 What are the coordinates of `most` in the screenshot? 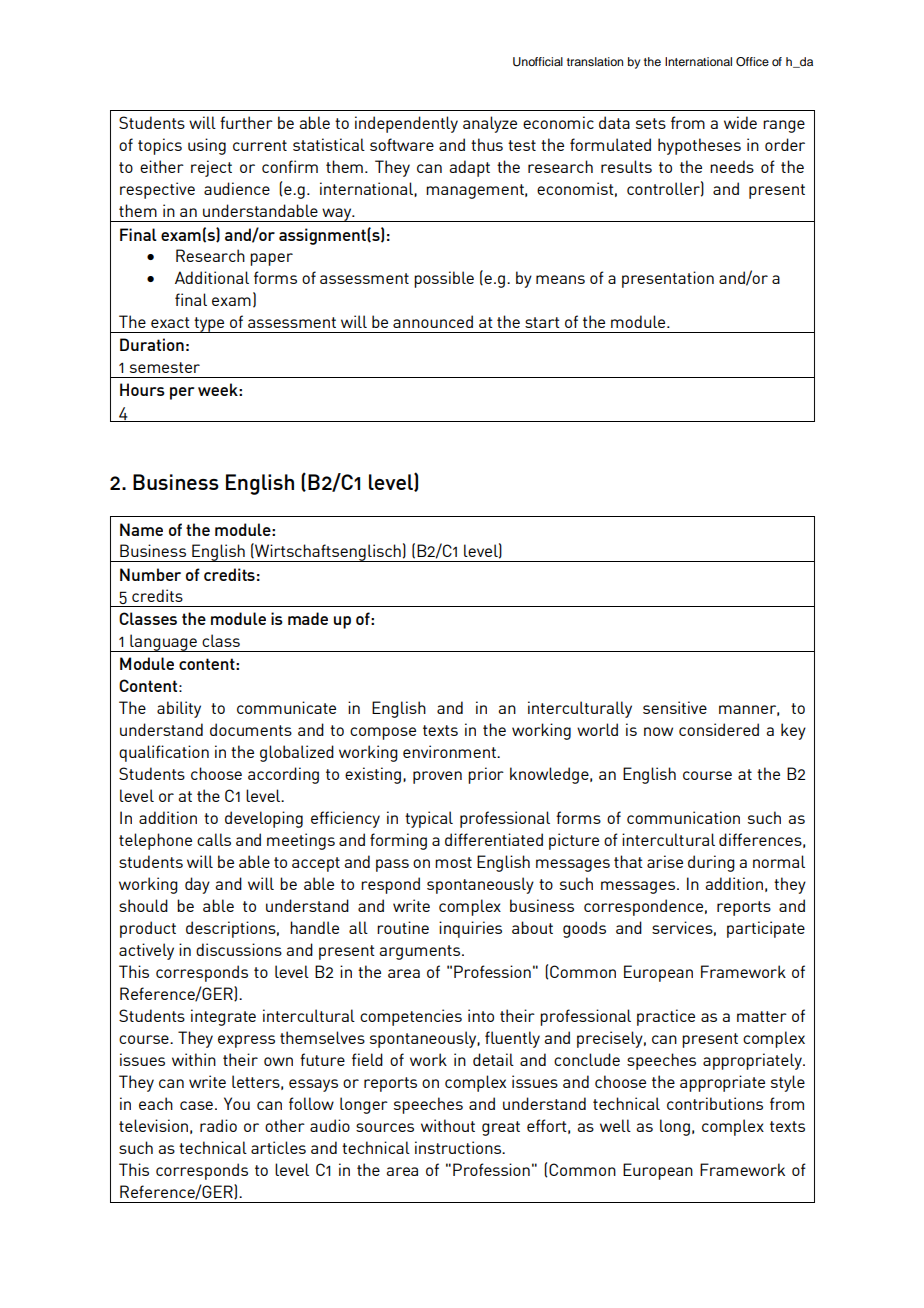 It's located at (453, 862).
